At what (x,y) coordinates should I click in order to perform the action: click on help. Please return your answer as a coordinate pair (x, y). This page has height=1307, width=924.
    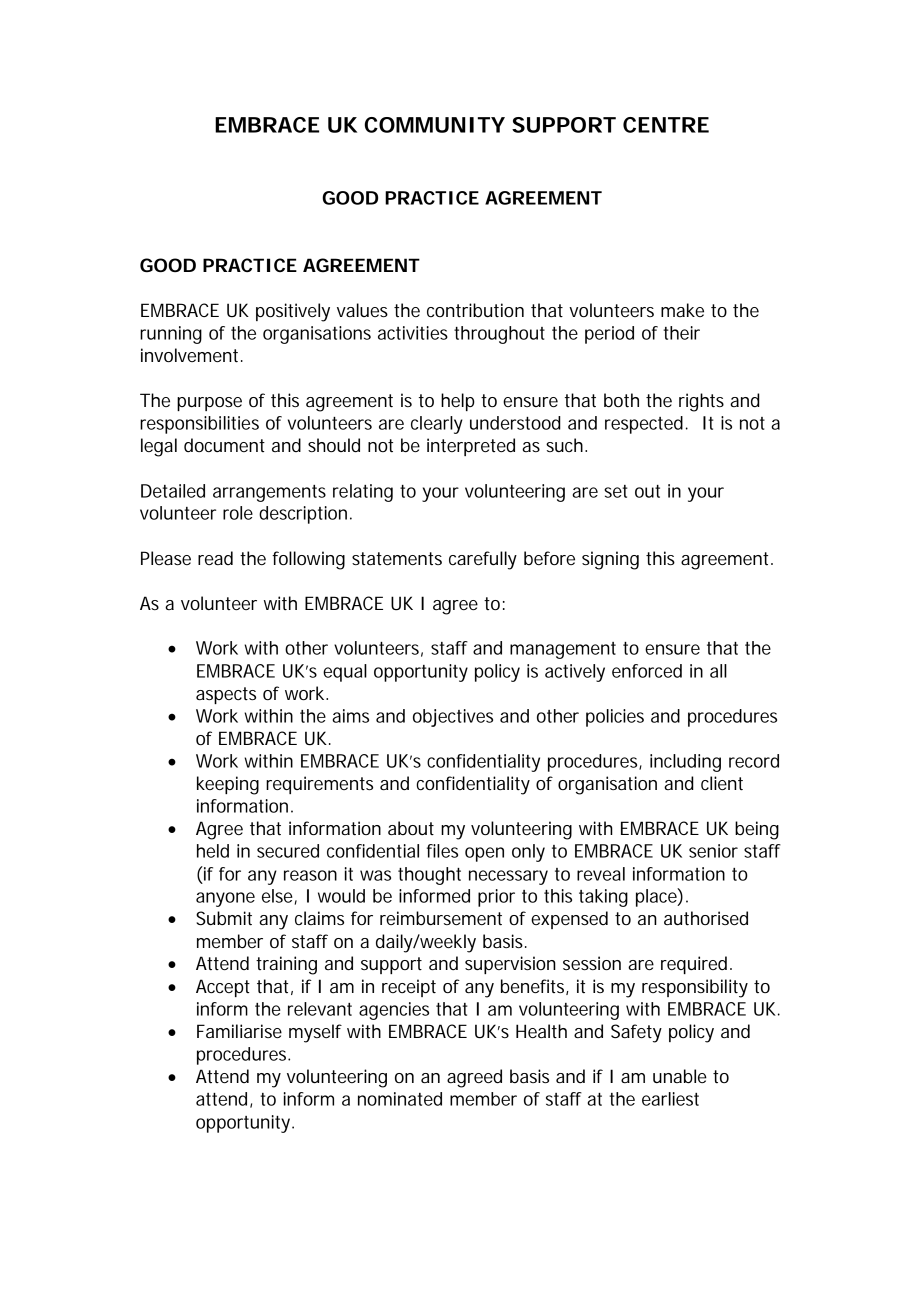
    Looking at the image, I should click on (458, 402).
